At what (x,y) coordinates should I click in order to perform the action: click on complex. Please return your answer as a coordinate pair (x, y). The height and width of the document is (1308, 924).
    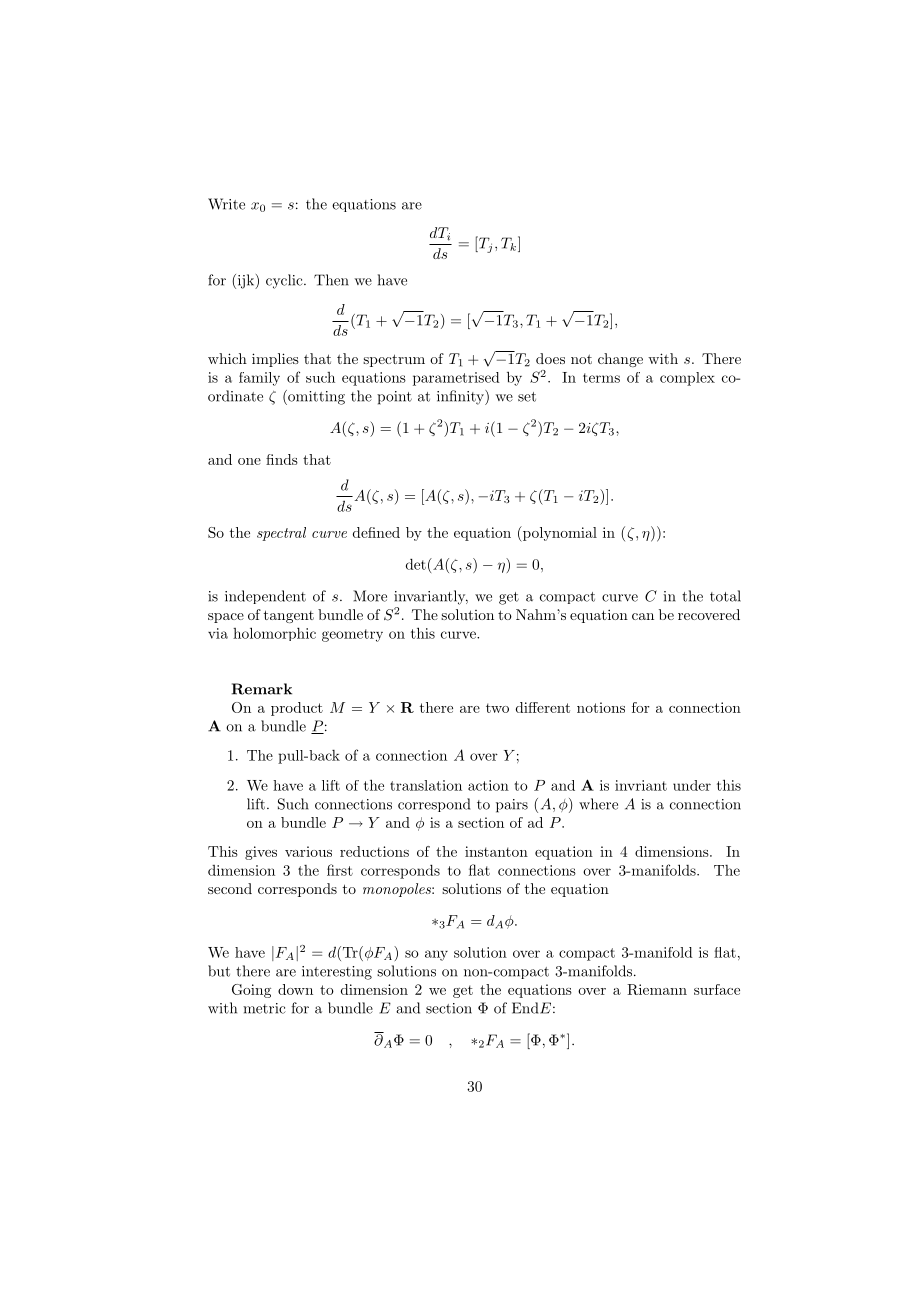
    Looking at the image, I should click on (687, 379).
